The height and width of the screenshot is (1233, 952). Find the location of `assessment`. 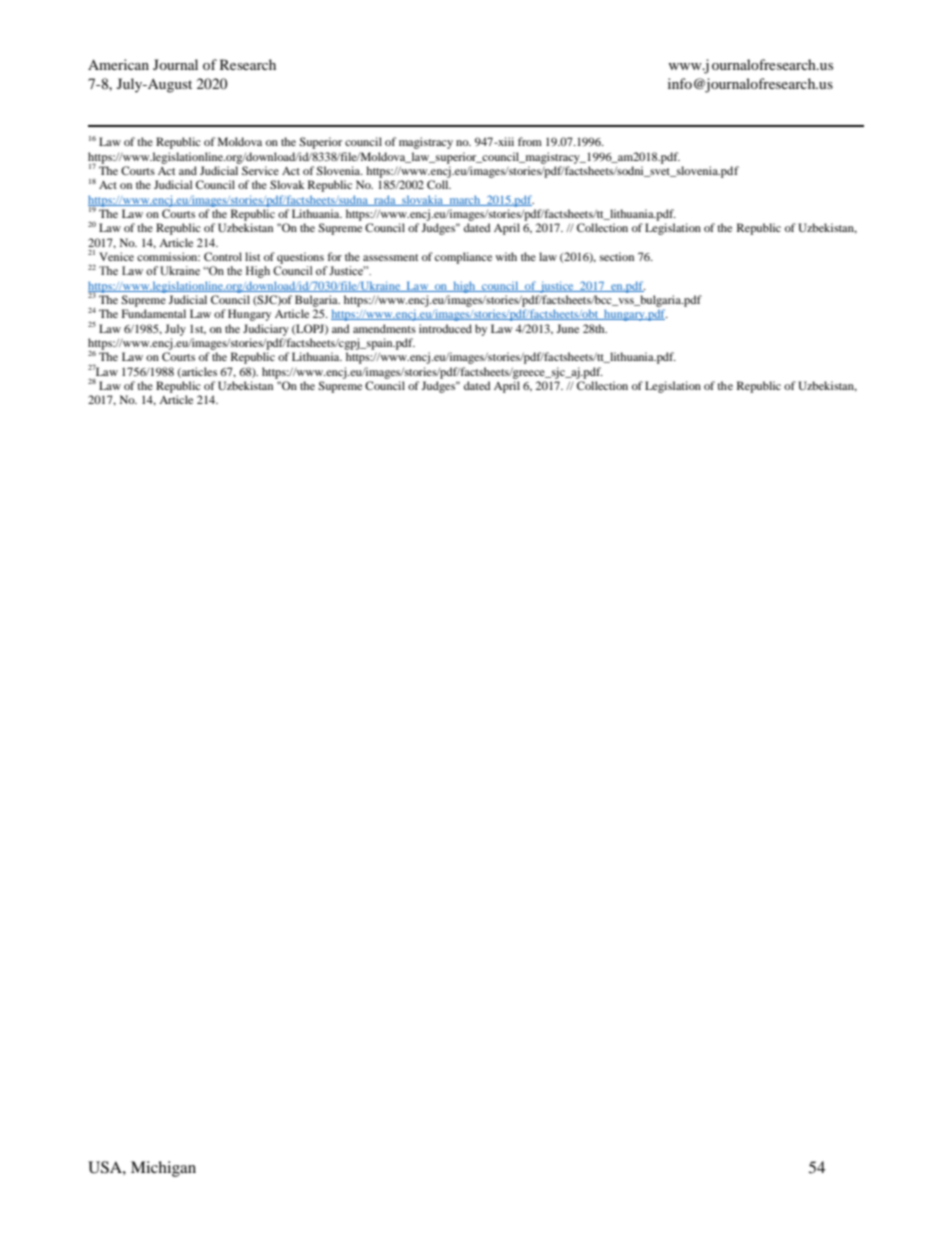

assessment is located at coordinates (391, 257).
